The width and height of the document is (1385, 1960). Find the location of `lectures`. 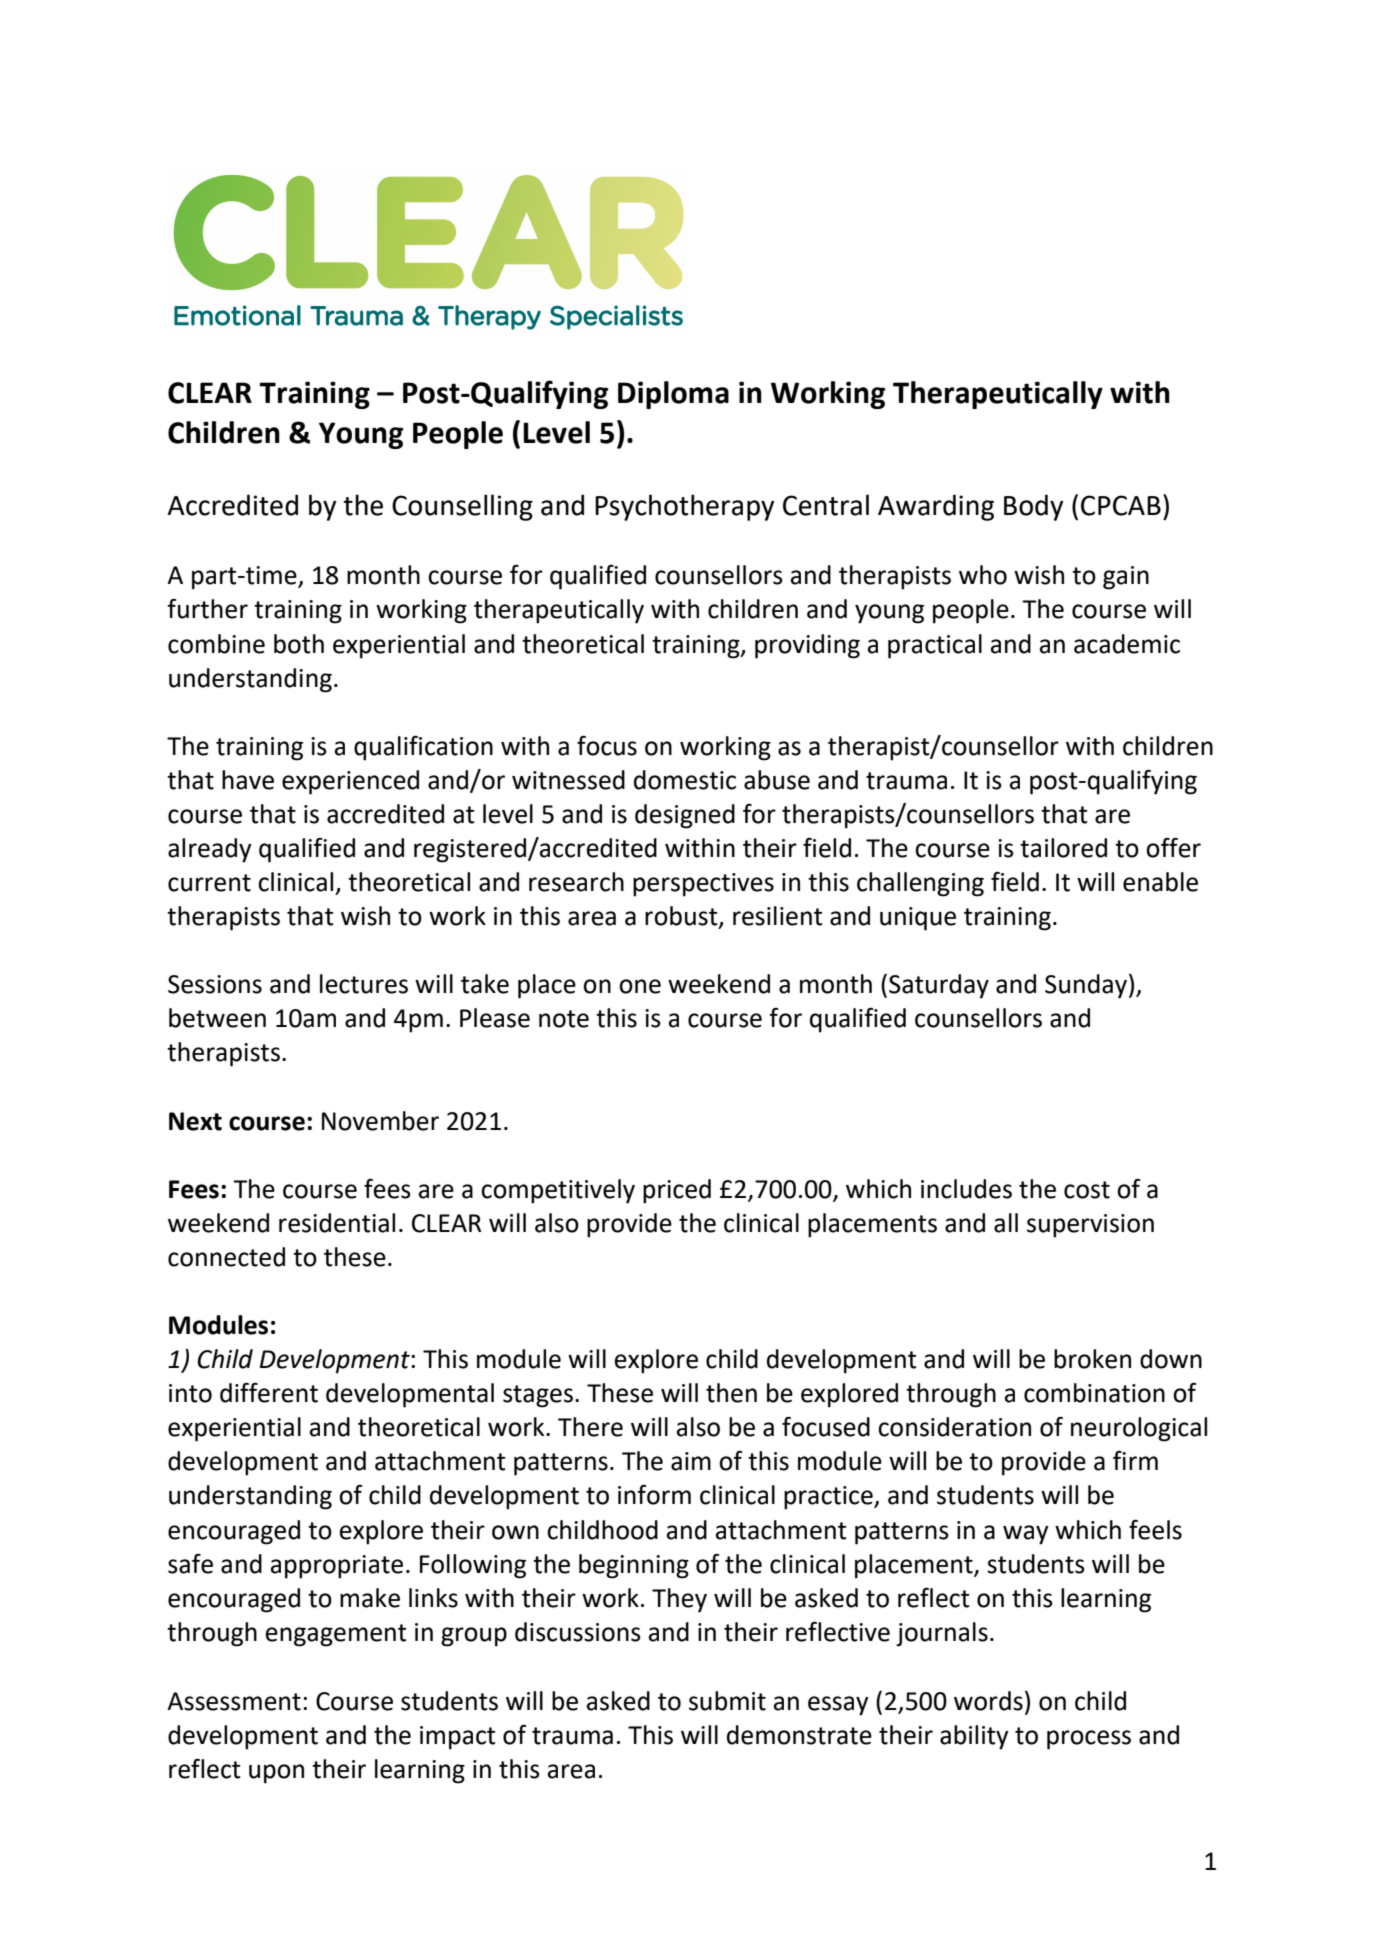

lectures is located at coordinates (364, 984).
